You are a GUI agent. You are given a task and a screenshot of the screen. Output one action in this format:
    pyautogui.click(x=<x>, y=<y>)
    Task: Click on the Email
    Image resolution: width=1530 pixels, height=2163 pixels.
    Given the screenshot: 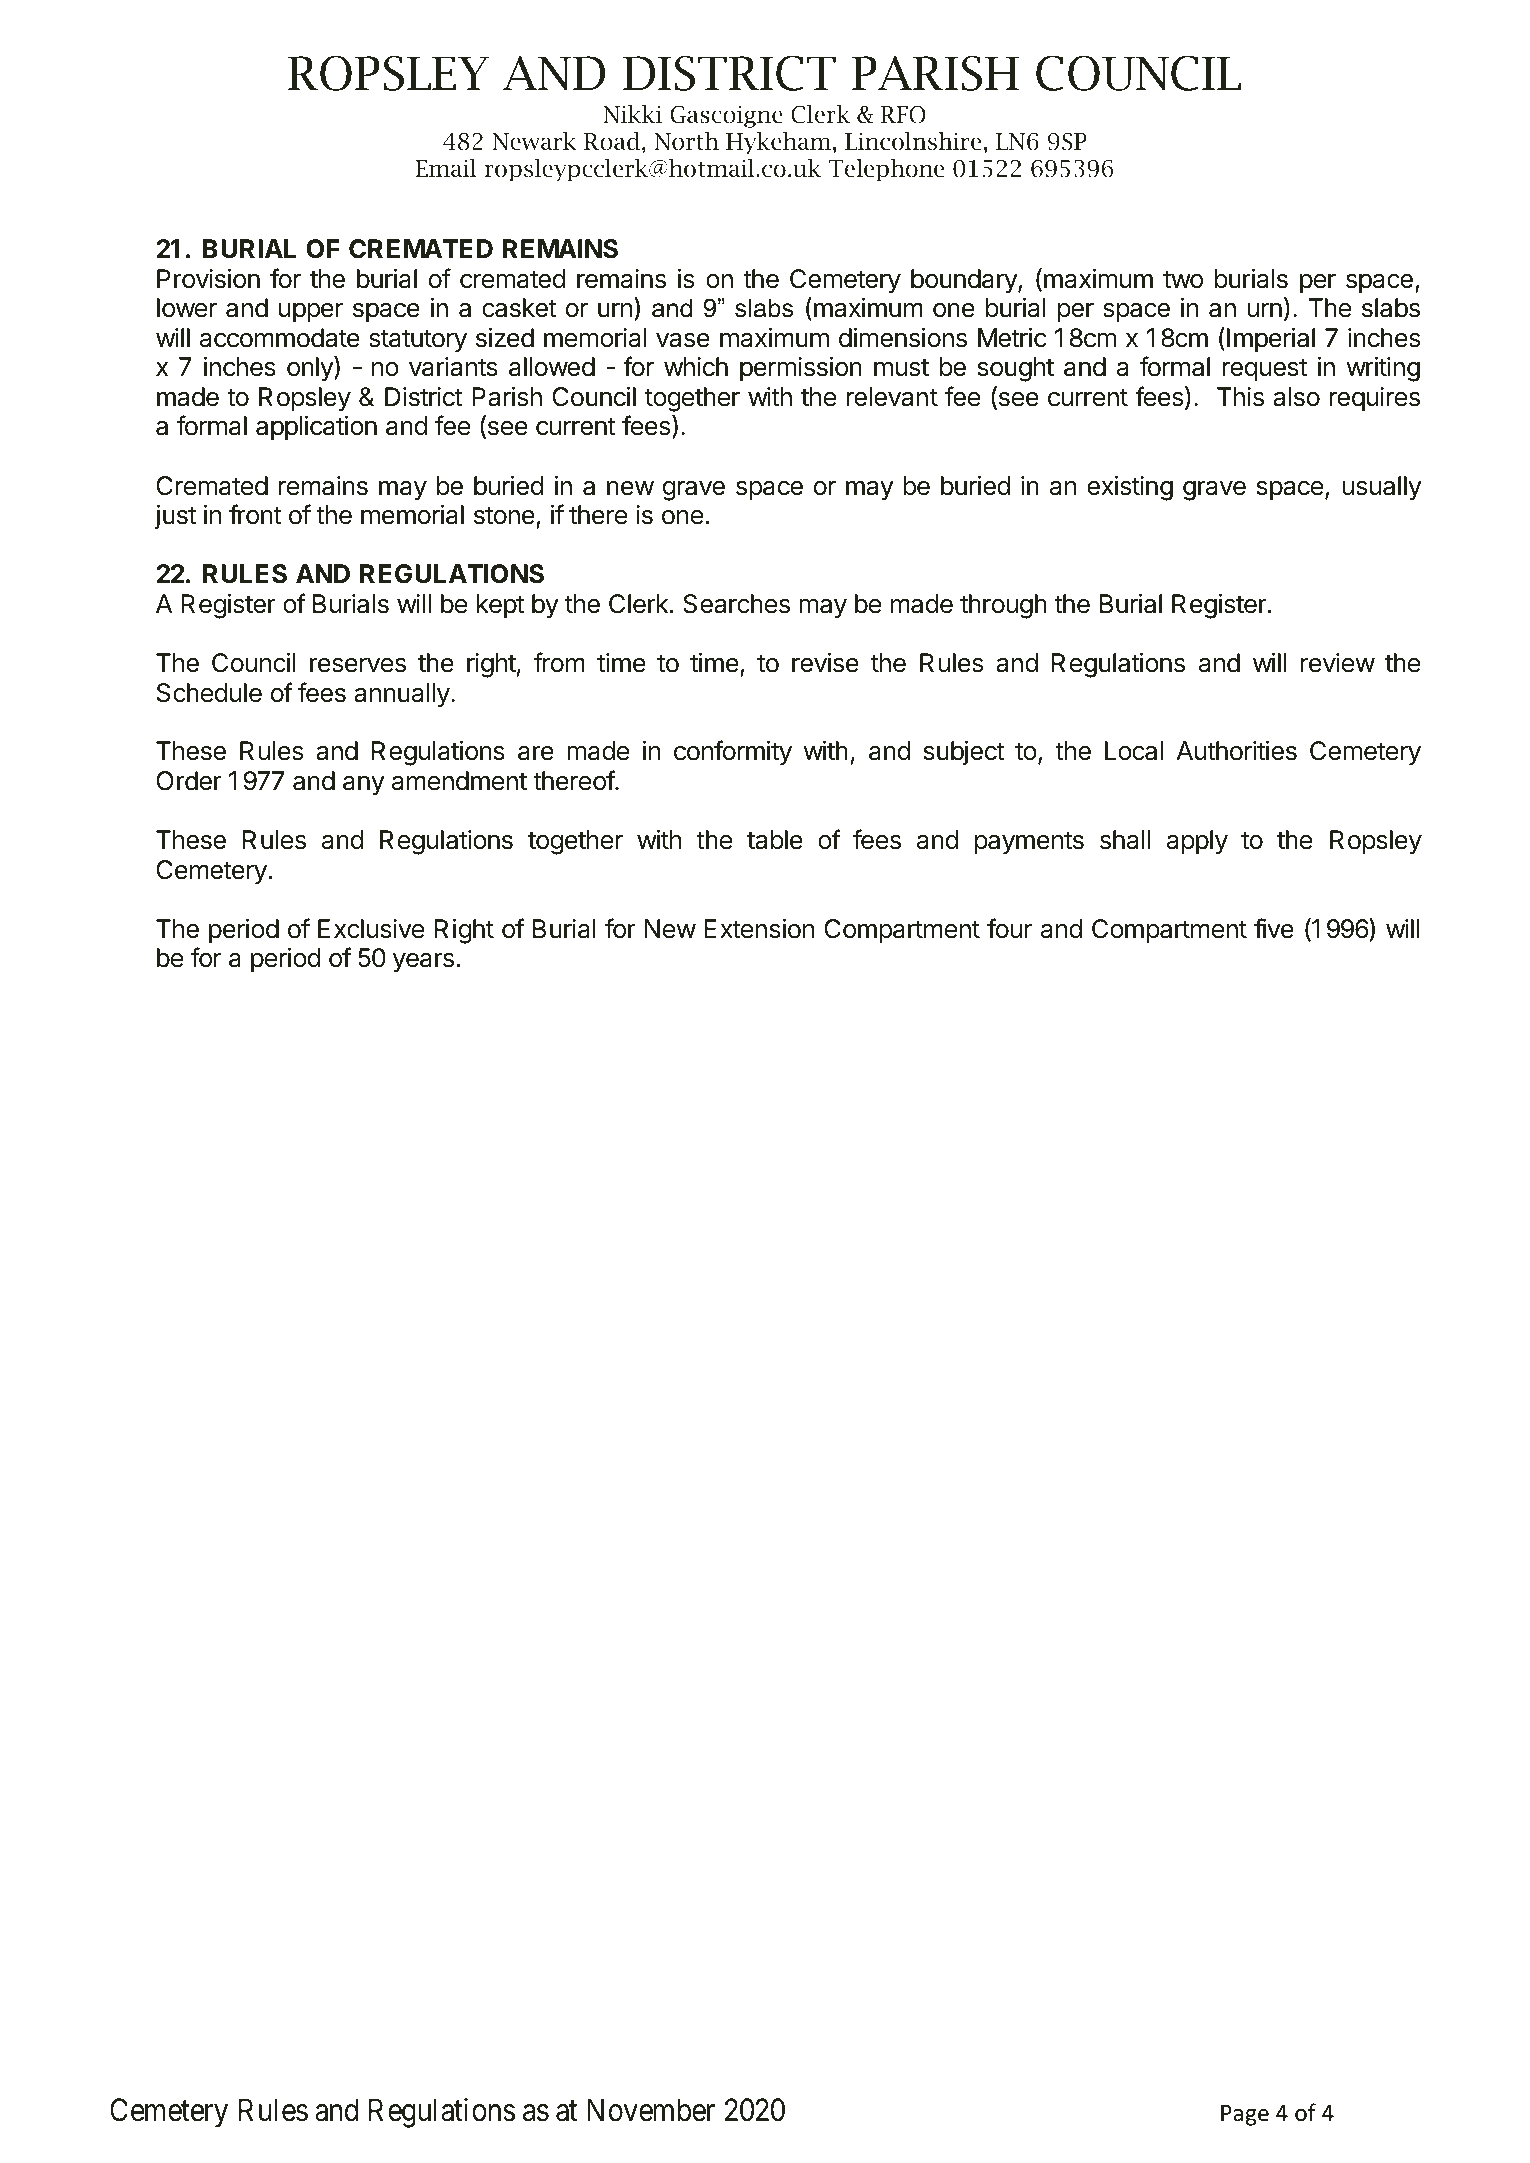 What is the action you would take?
    pyautogui.click(x=446, y=168)
